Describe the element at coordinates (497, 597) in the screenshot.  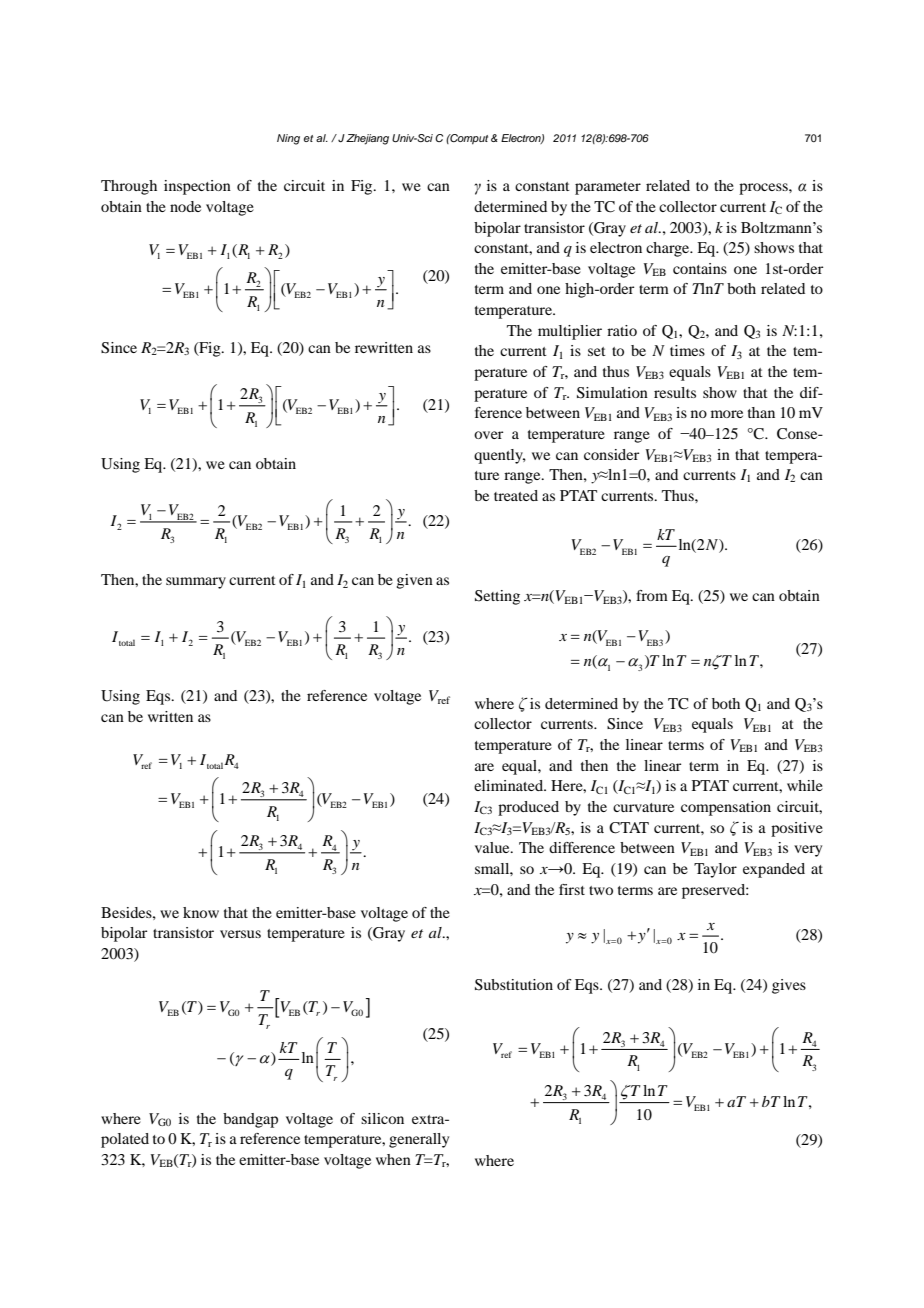
I see `Setting` at that location.
